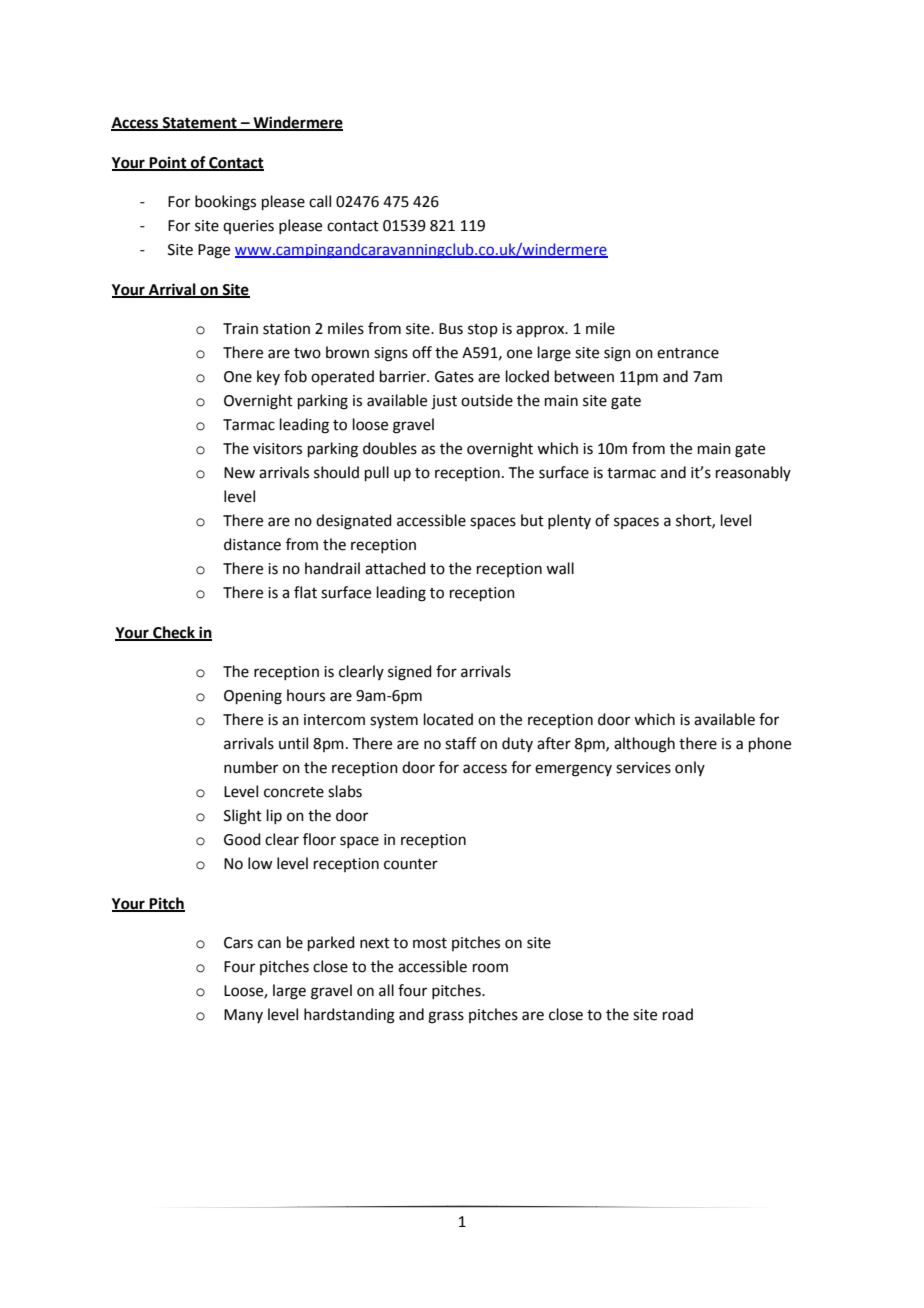 The width and height of the image is (924, 1308). What do you see at coordinates (277, 449) in the image?
I see `visitors` at bounding box center [277, 449].
